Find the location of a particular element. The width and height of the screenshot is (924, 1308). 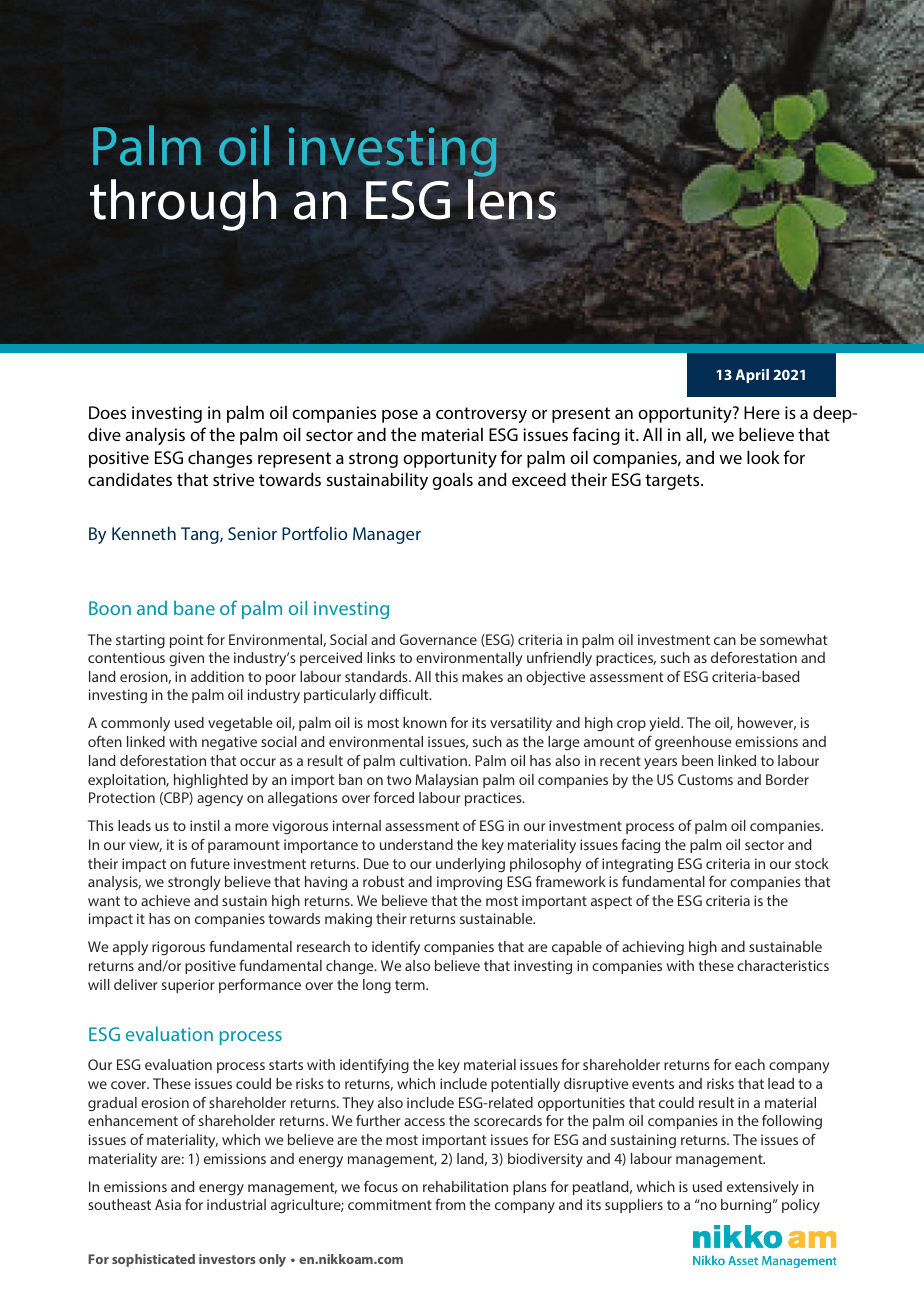

goals is located at coordinates (452, 481).
